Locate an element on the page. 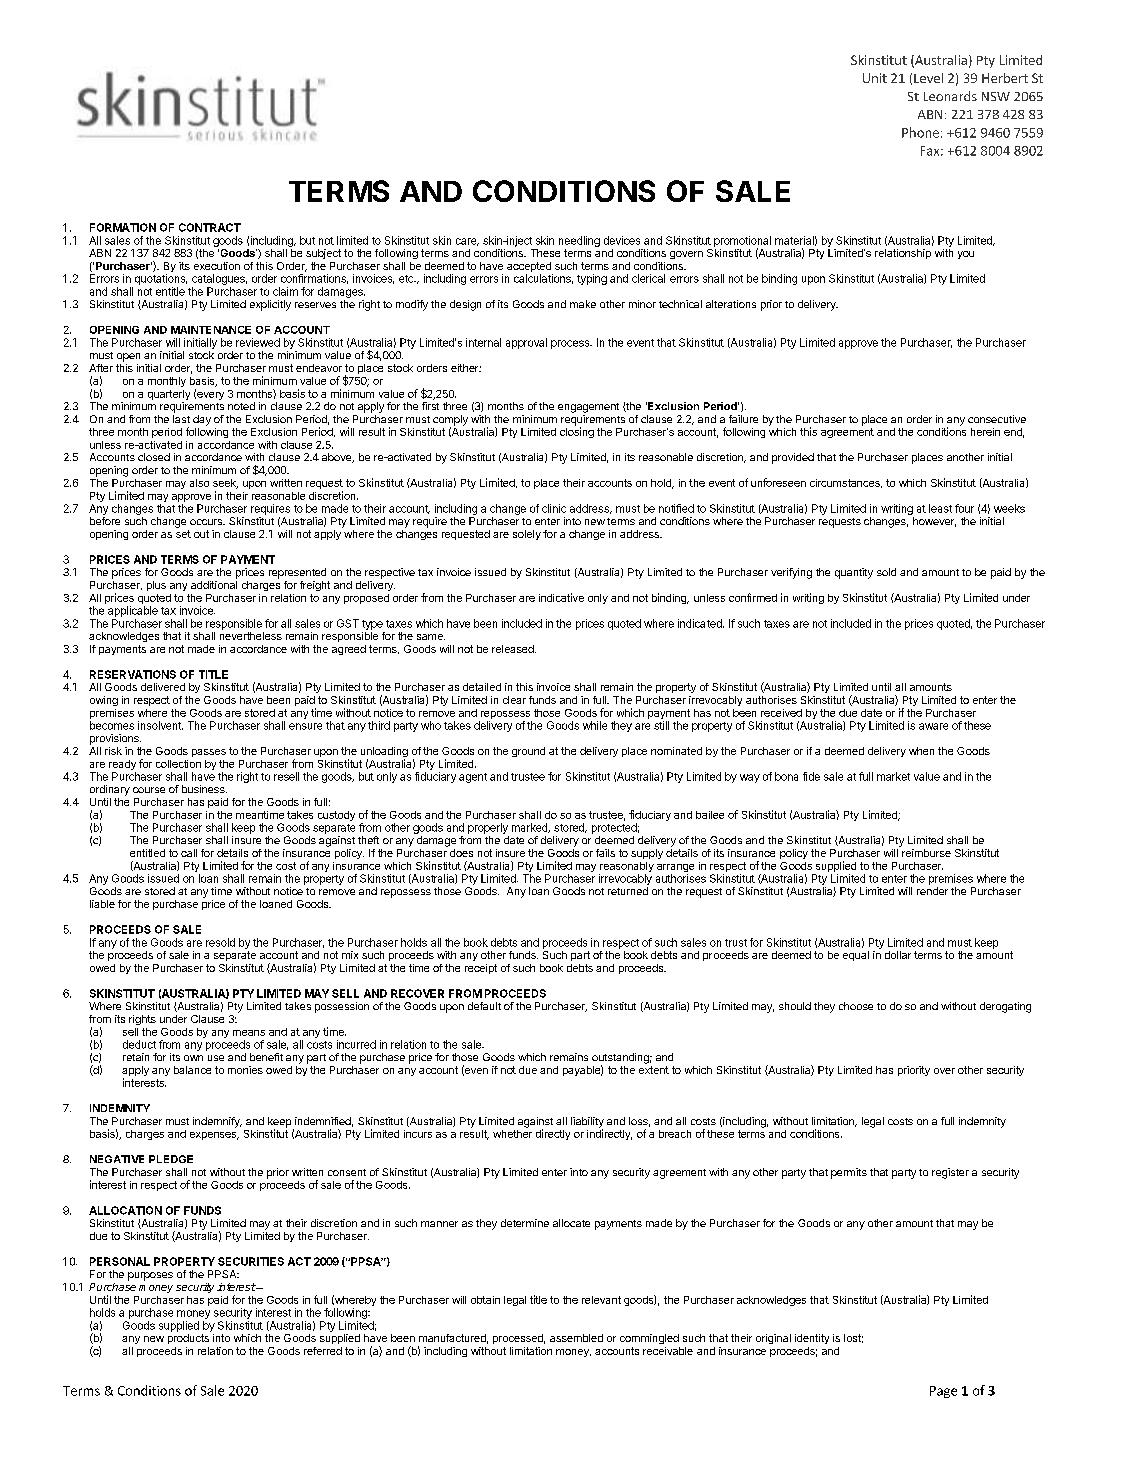 Image resolution: width=1132 pixels, height=1465 pixels. needling is located at coordinates (579, 241).
